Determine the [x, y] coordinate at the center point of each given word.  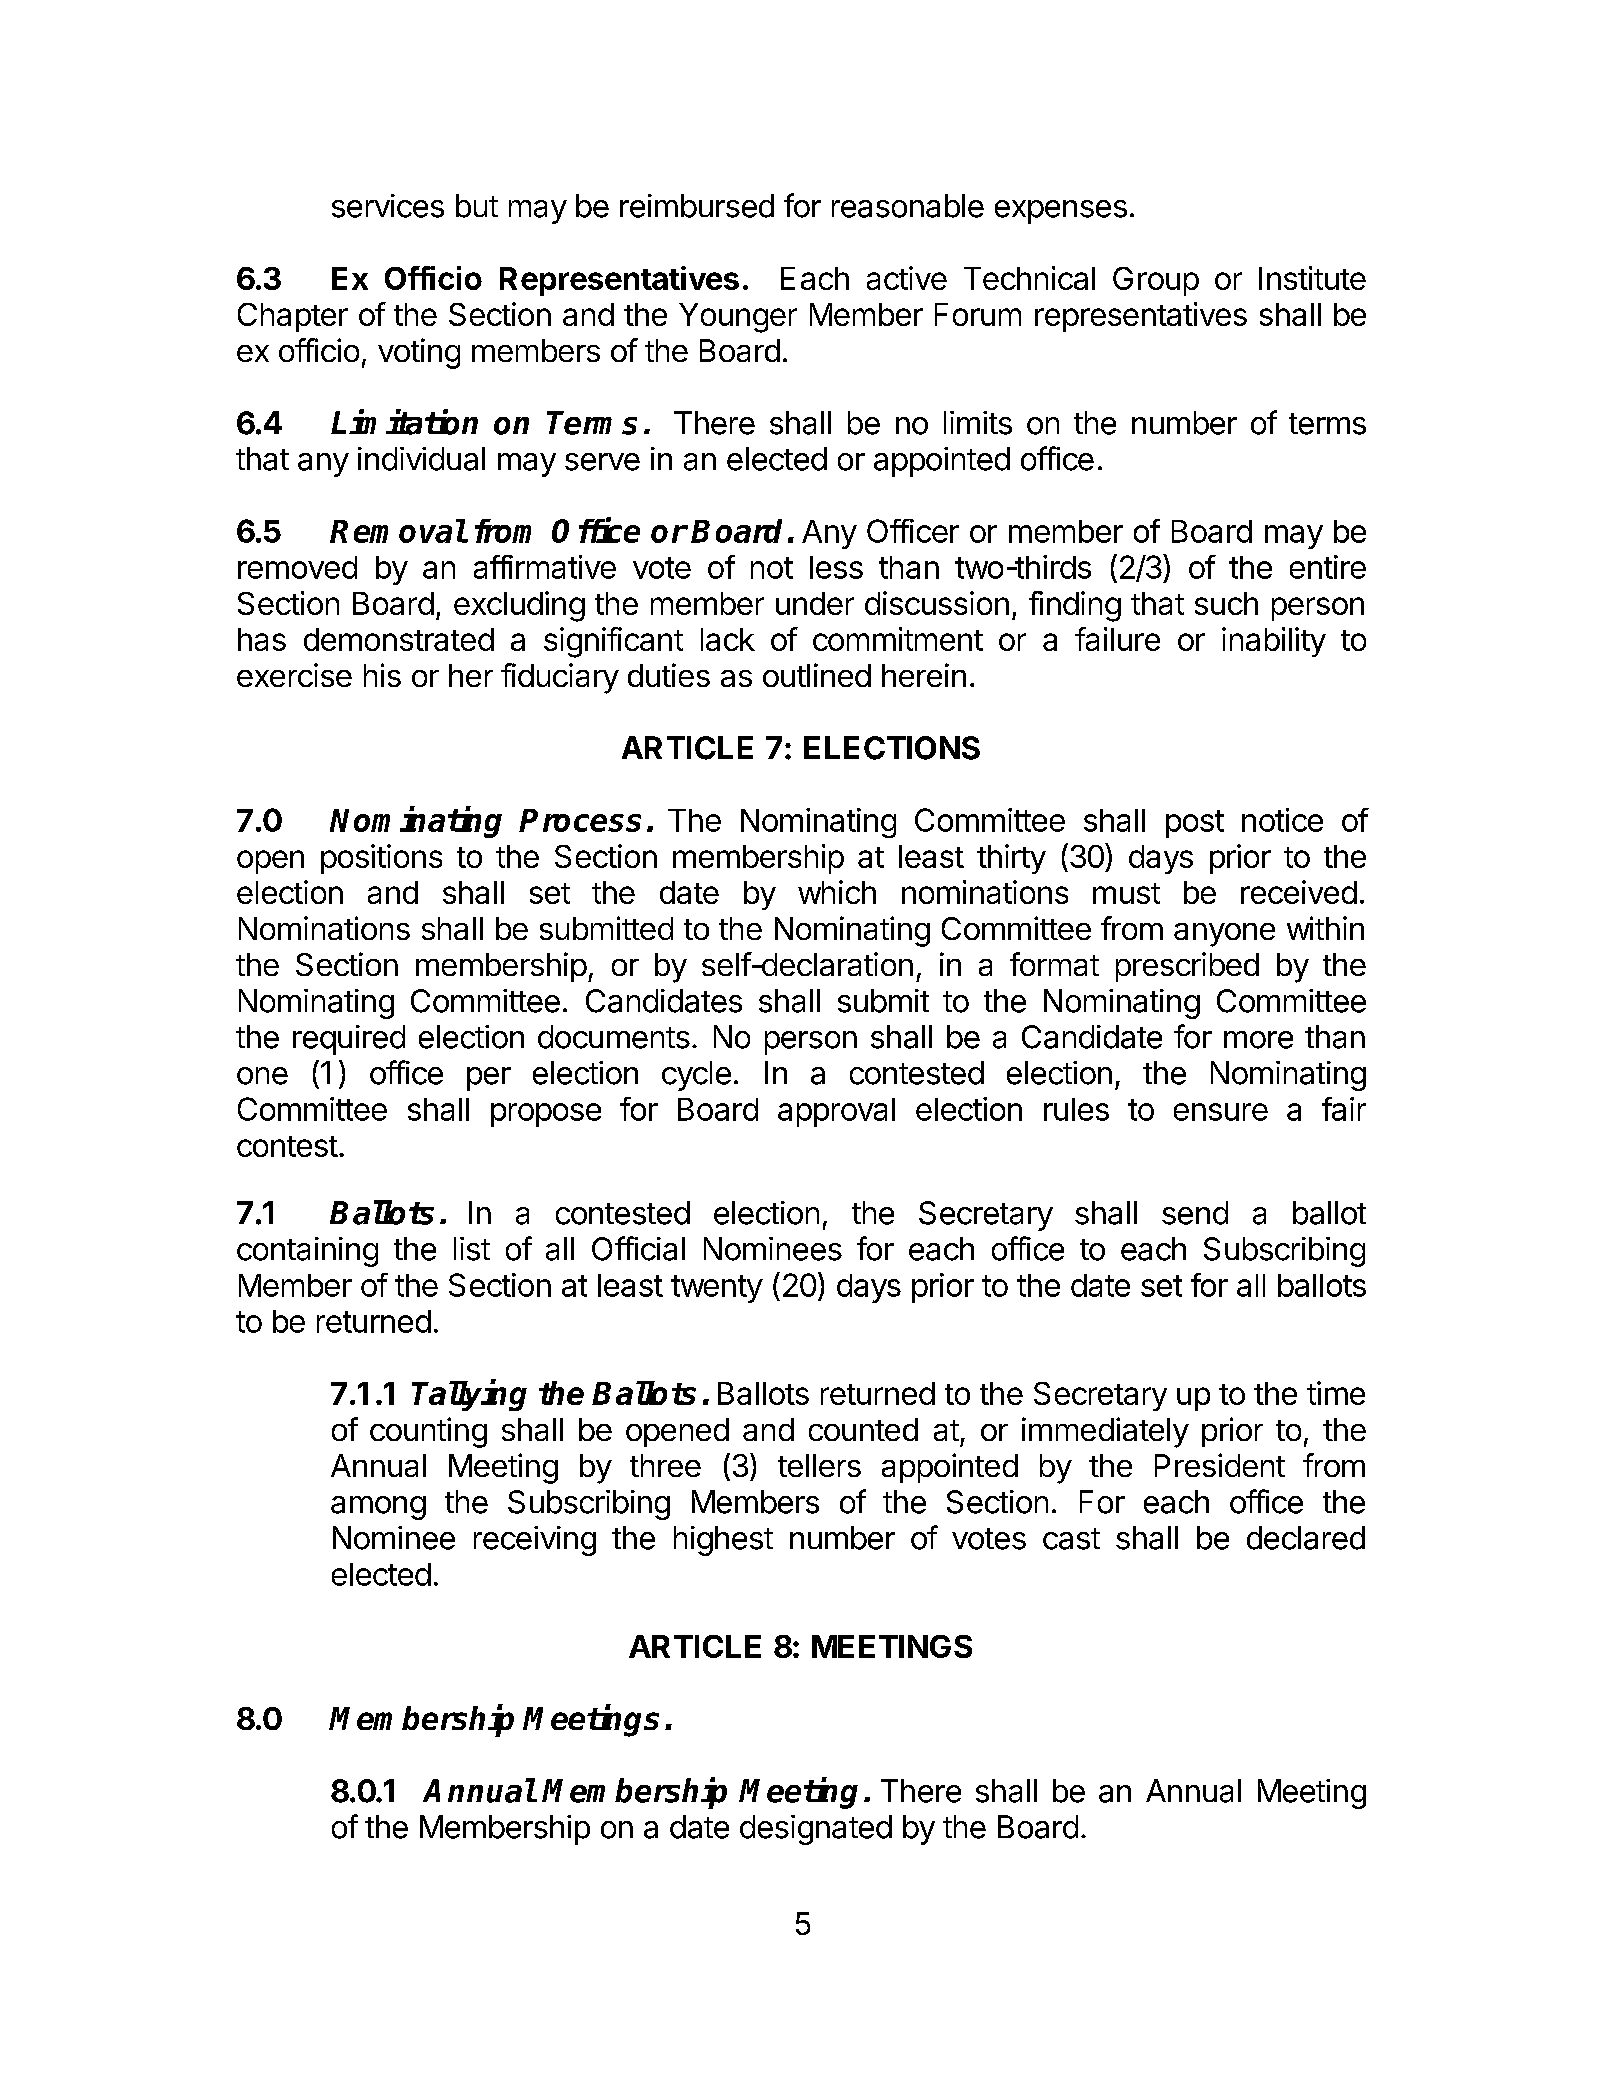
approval [836, 1112]
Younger [738, 318]
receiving [535, 1541]
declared [1306, 1538]
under [815, 603]
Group [1156, 281]
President [1220, 1465]
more [1258, 1040]
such [1226, 603]
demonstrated [399, 639]
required [349, 1040]
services [388, 206]
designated [816, 1830]
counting [428, 1432]
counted [863, 1429]
